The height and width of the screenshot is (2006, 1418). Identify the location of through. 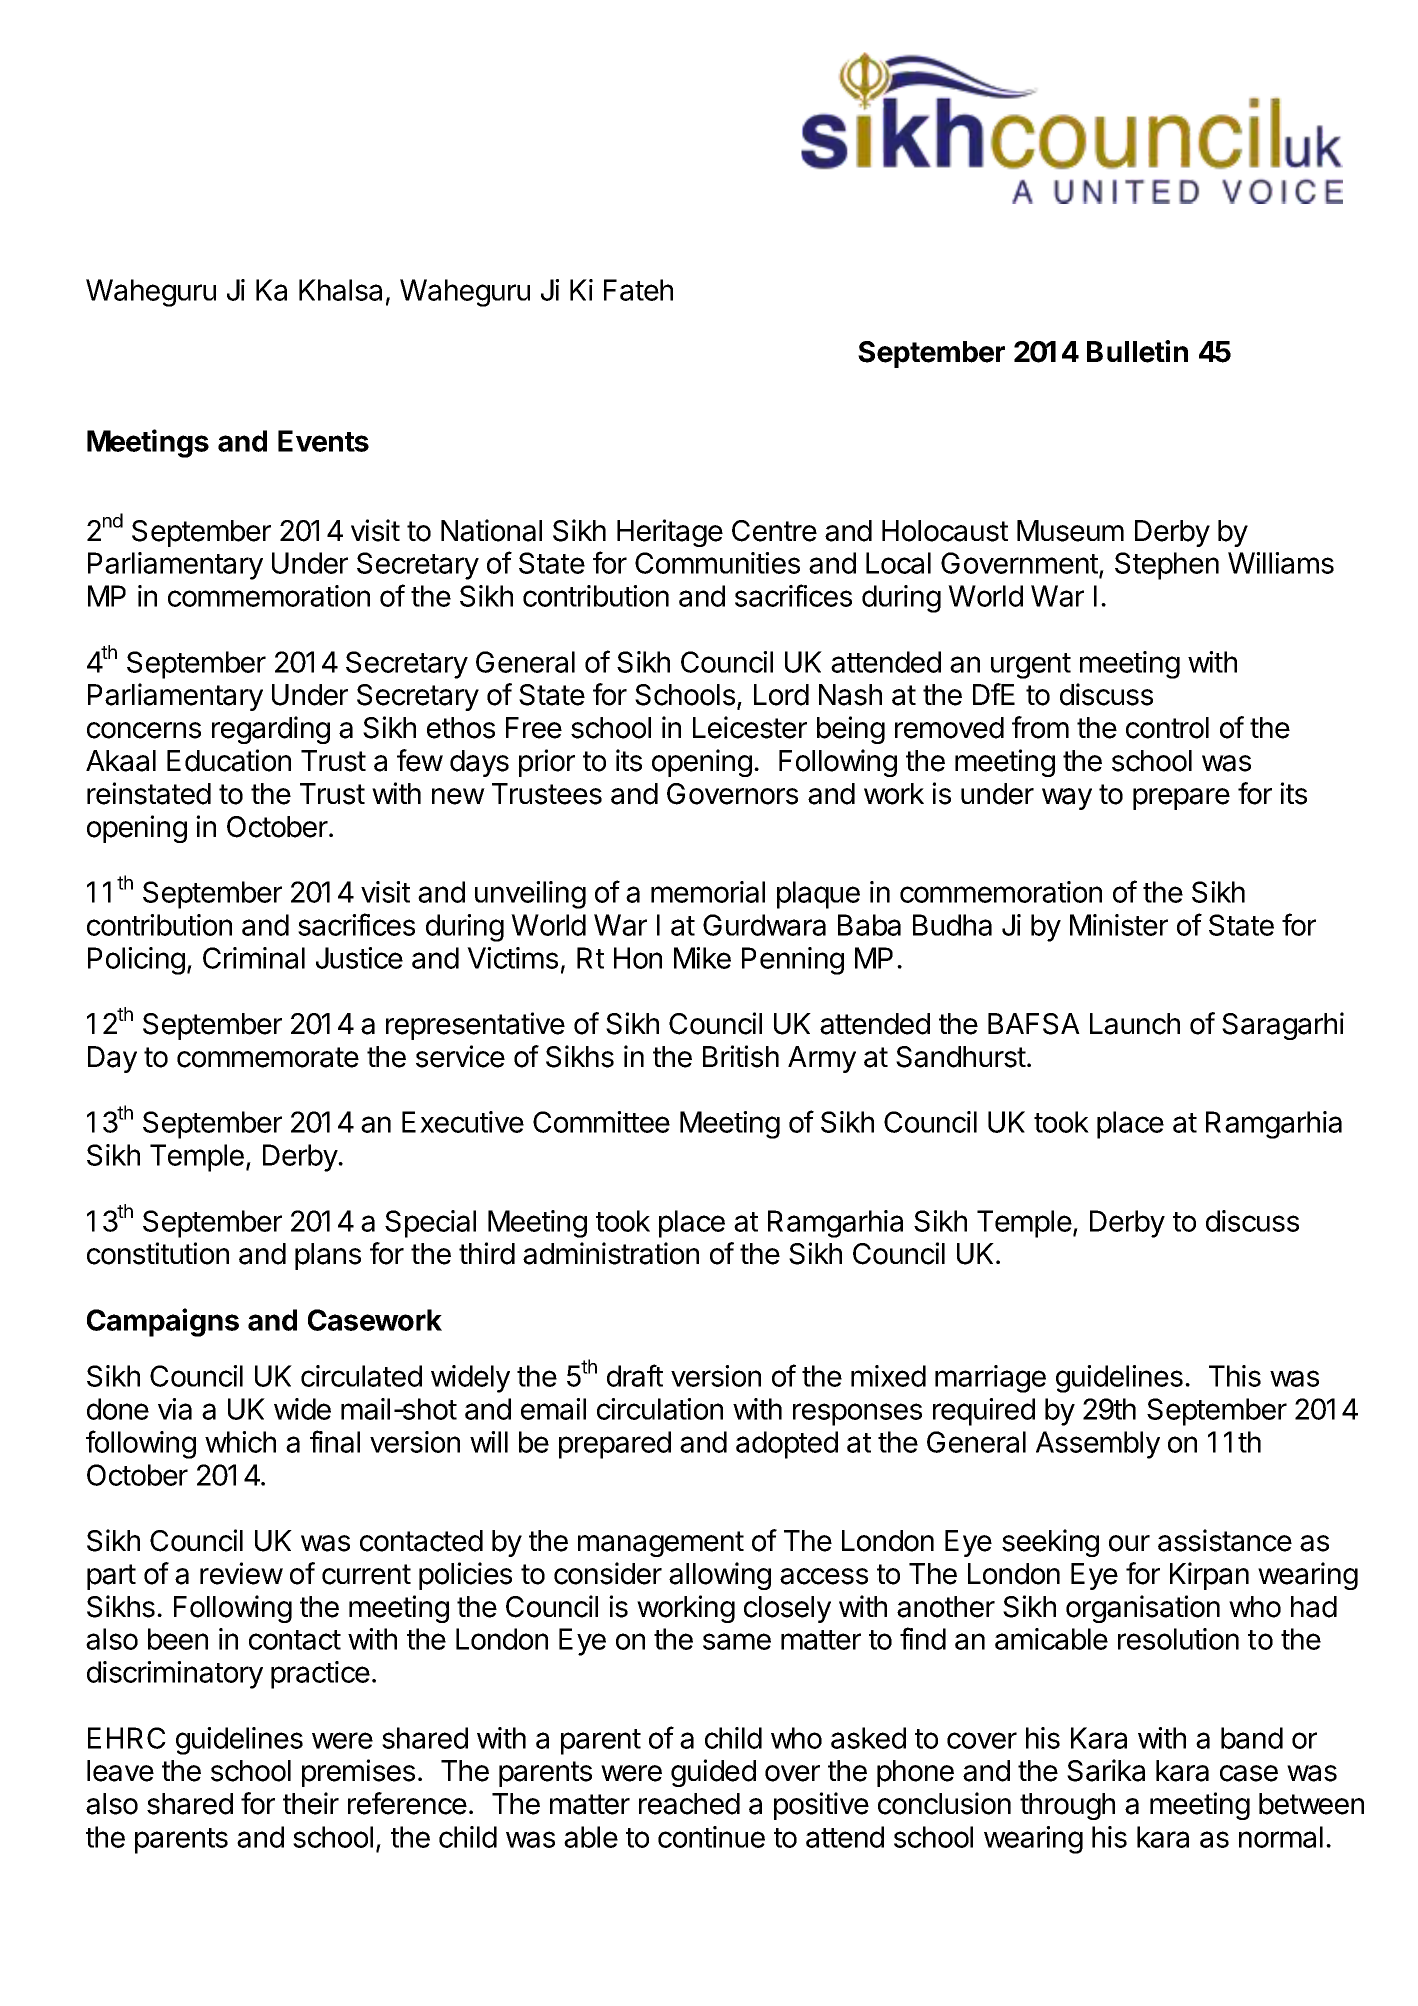
(1067, 1806).
